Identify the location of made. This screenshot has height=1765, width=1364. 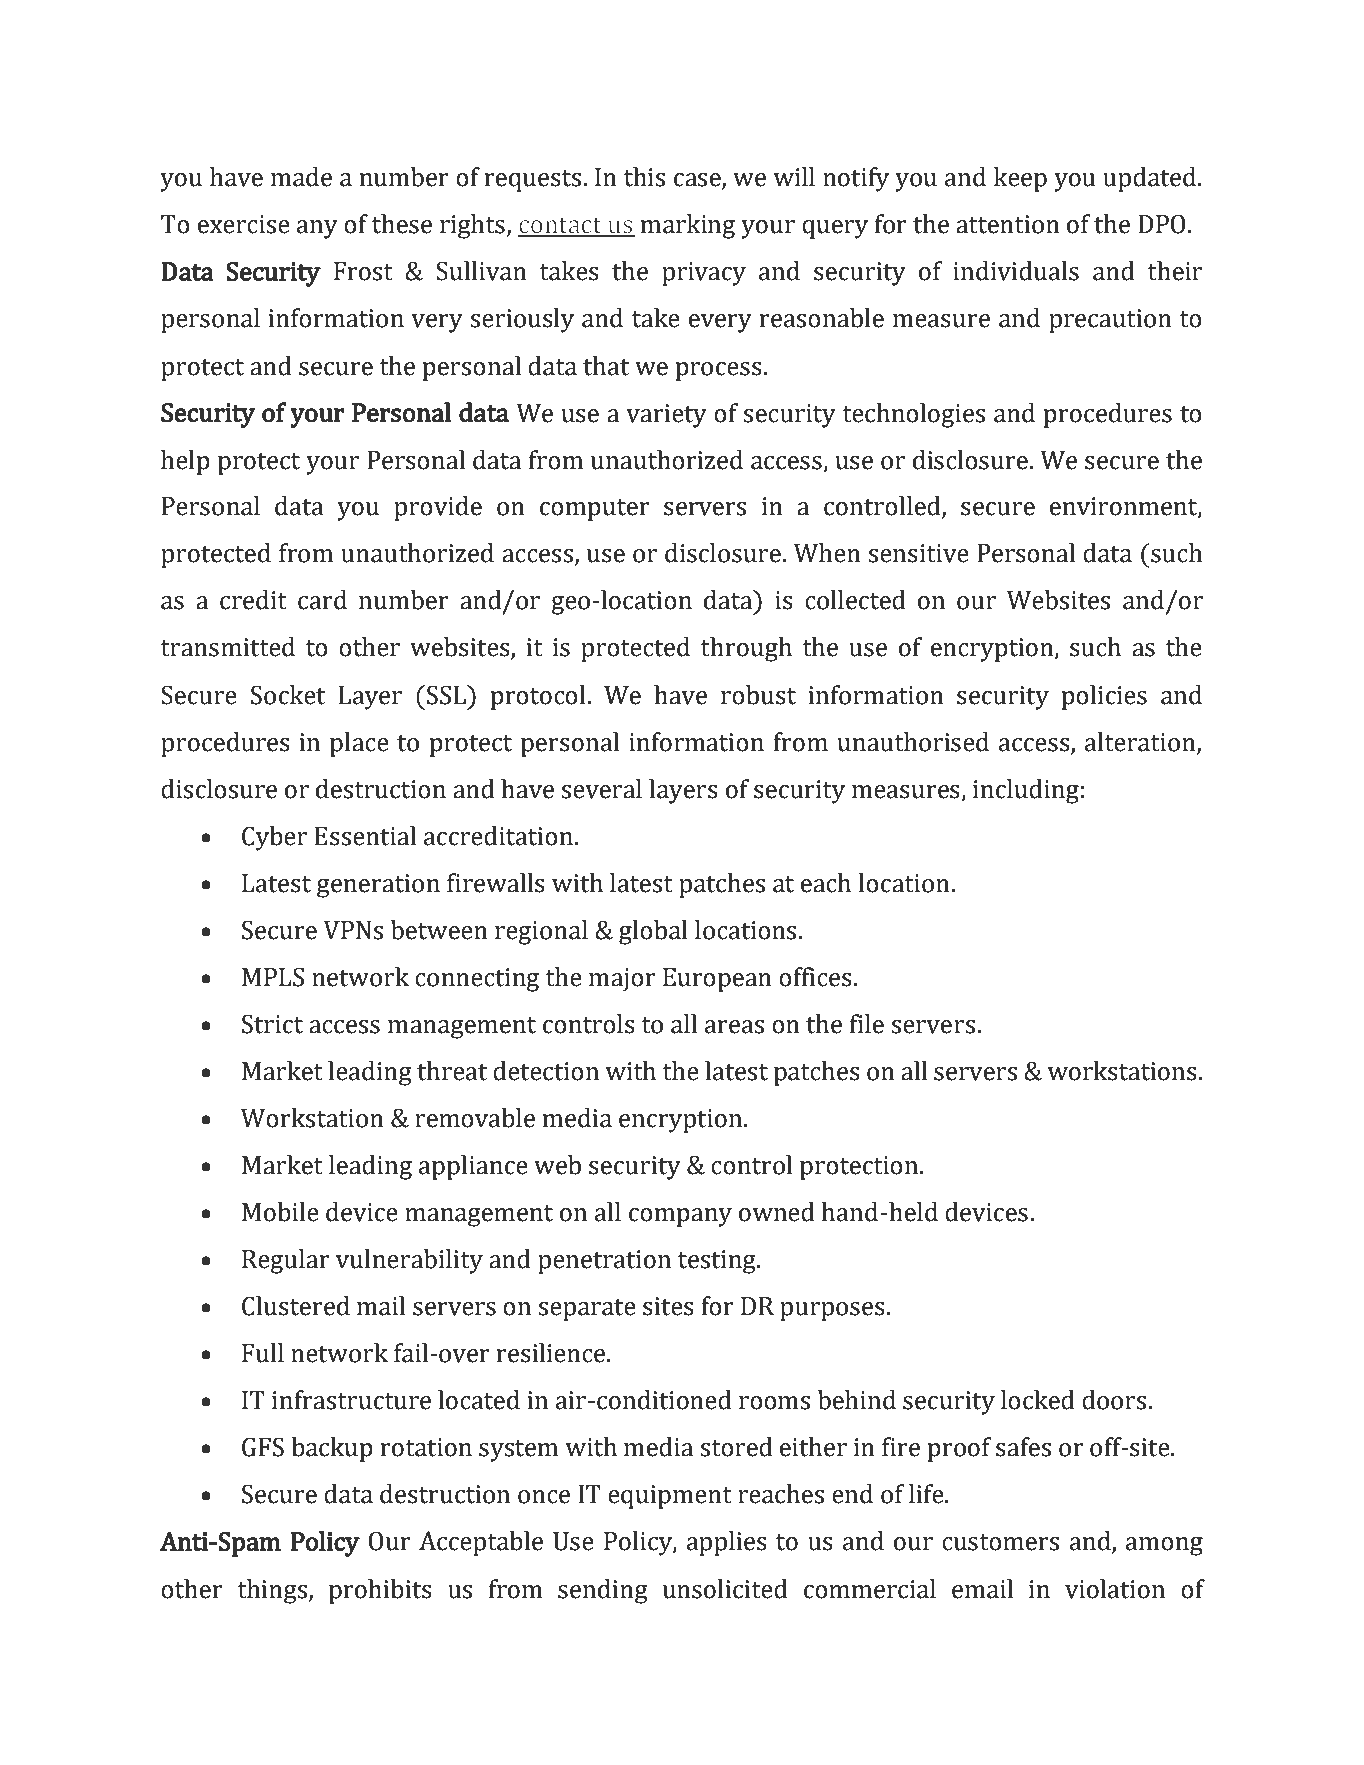
(301, 177).
